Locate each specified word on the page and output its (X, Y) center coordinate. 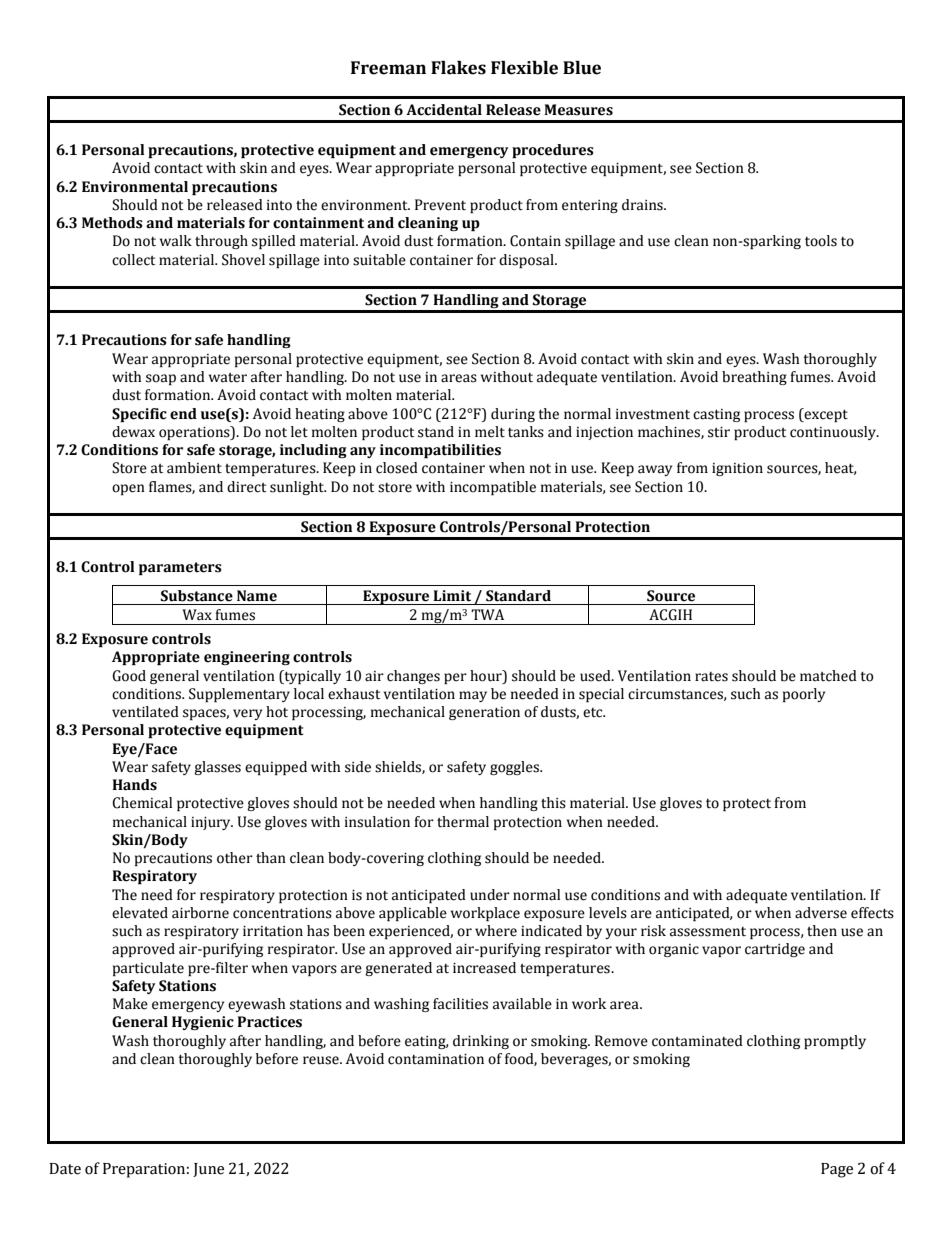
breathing (754, 378)
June (208, 1170)
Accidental (444, 110)
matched (828, 676)
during (513, 415)
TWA (487, 614)
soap (161, 379)
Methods (112, 223)
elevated (140, 913)
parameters (180, 568)
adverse (821, 913)
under (490, 895)
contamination (436, 1059)
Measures (578, 110)
